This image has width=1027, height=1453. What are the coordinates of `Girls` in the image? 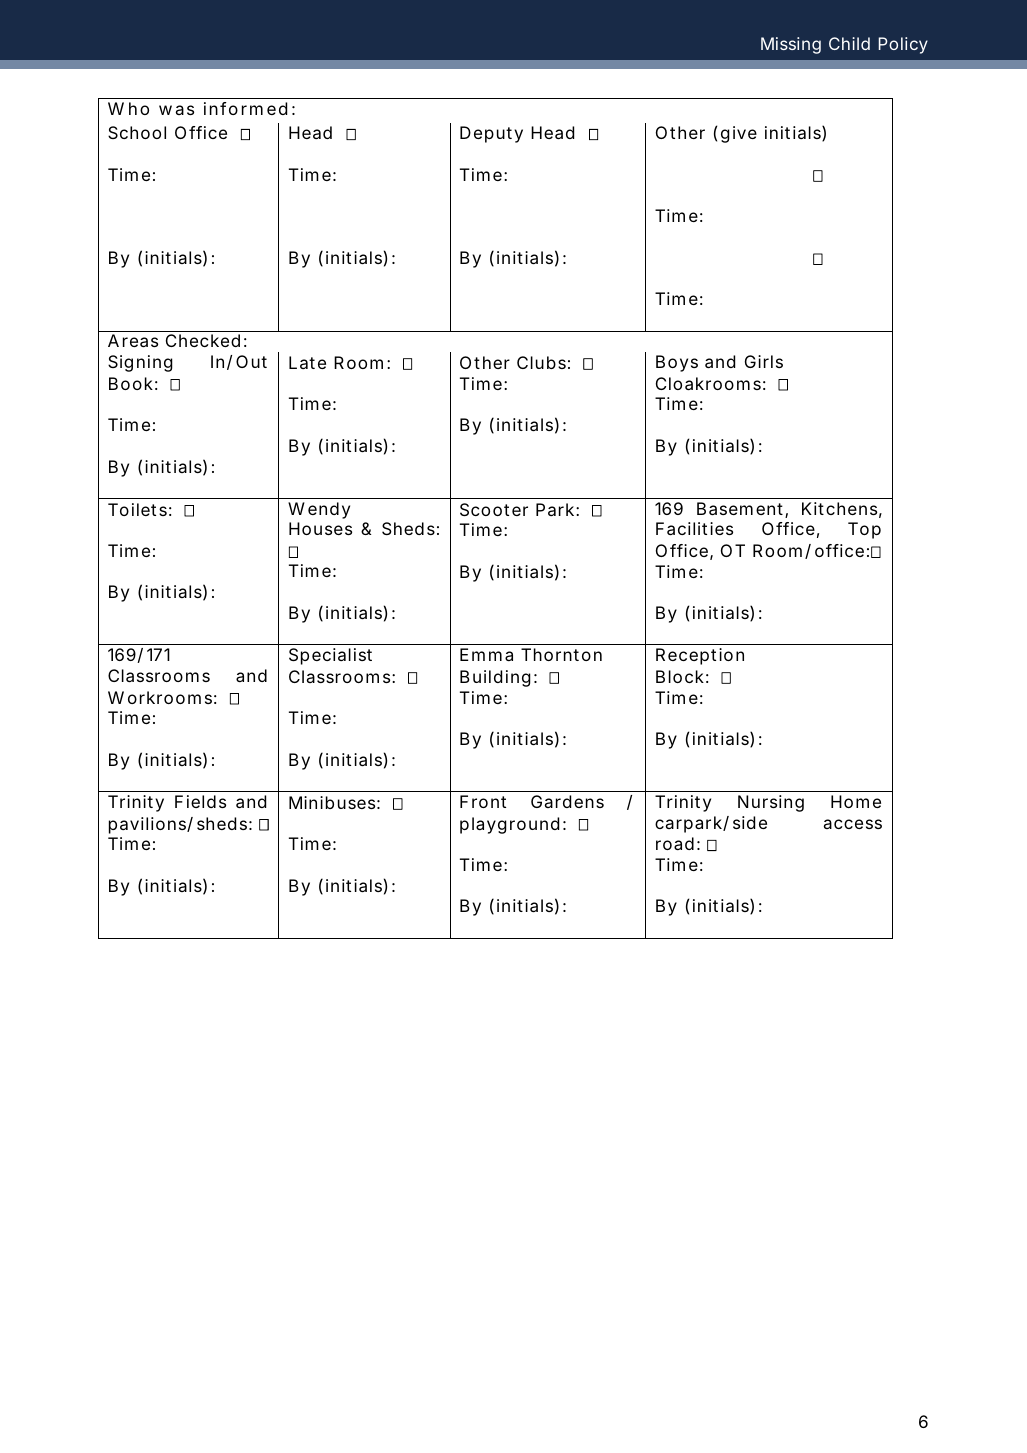 It's located at (764, 361).
